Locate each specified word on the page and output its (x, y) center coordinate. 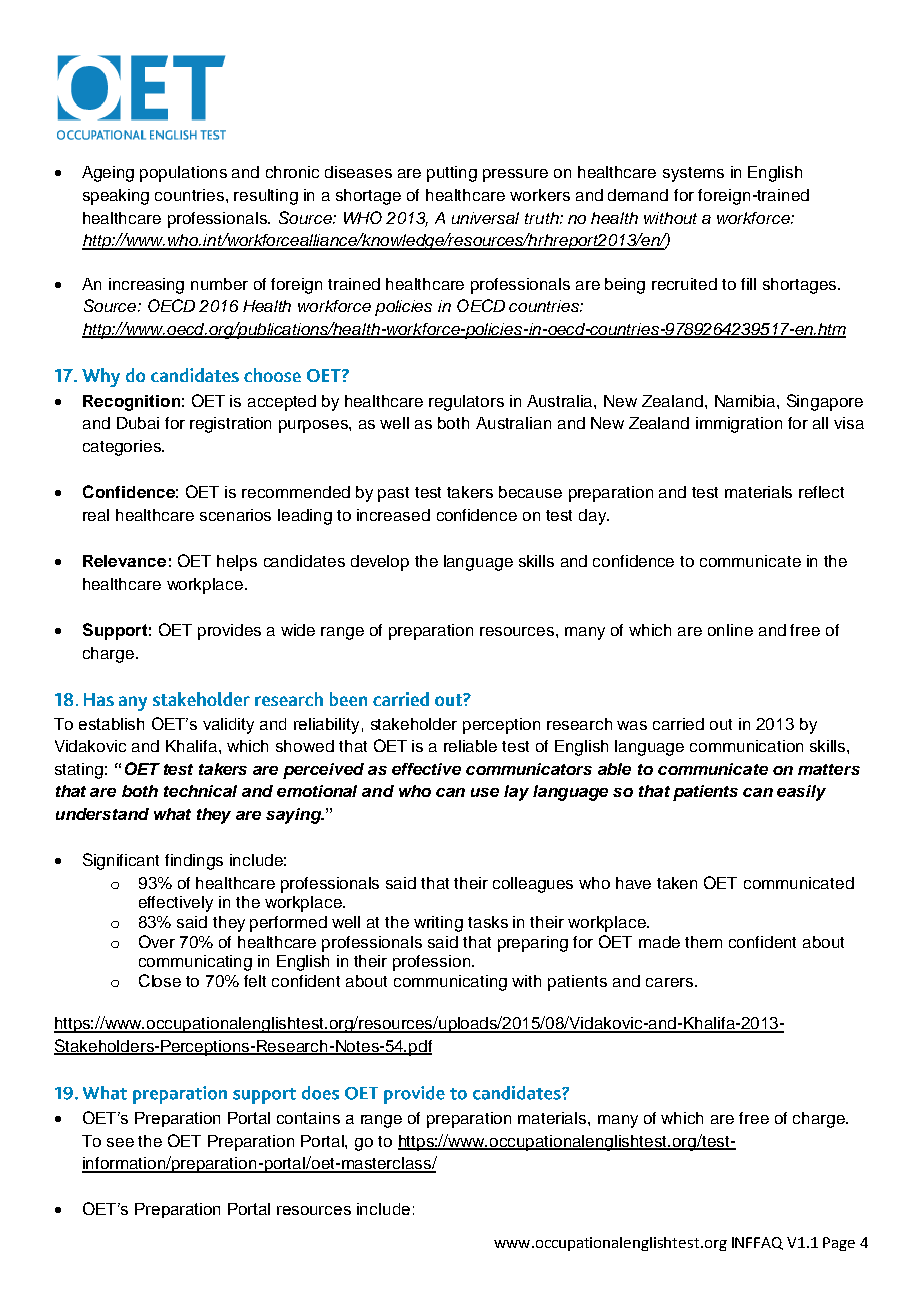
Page (839, 1244)
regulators (466, 403)
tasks (488, 922)
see (120, 1142)
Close (160, 980)
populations (183, 174)
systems (693, 174)
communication (746, 746)
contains (308, 1118)
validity (228, 726)
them (703, 942)
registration (230, 425)
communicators (529, 769)
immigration (739, 425)
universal (485, 218)
